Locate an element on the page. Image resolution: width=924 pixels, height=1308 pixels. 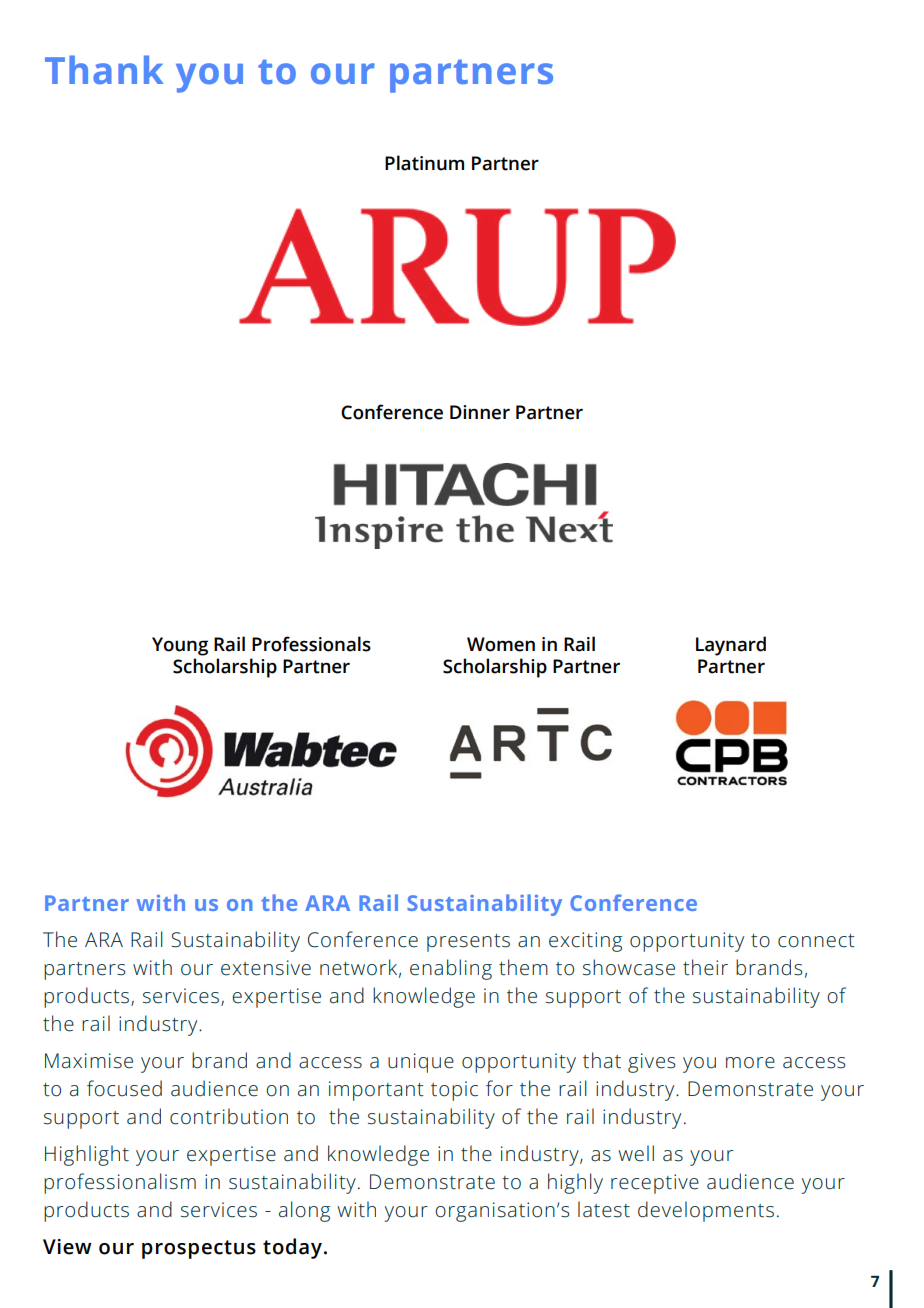
Thank is located at coordinates (104, 69).
